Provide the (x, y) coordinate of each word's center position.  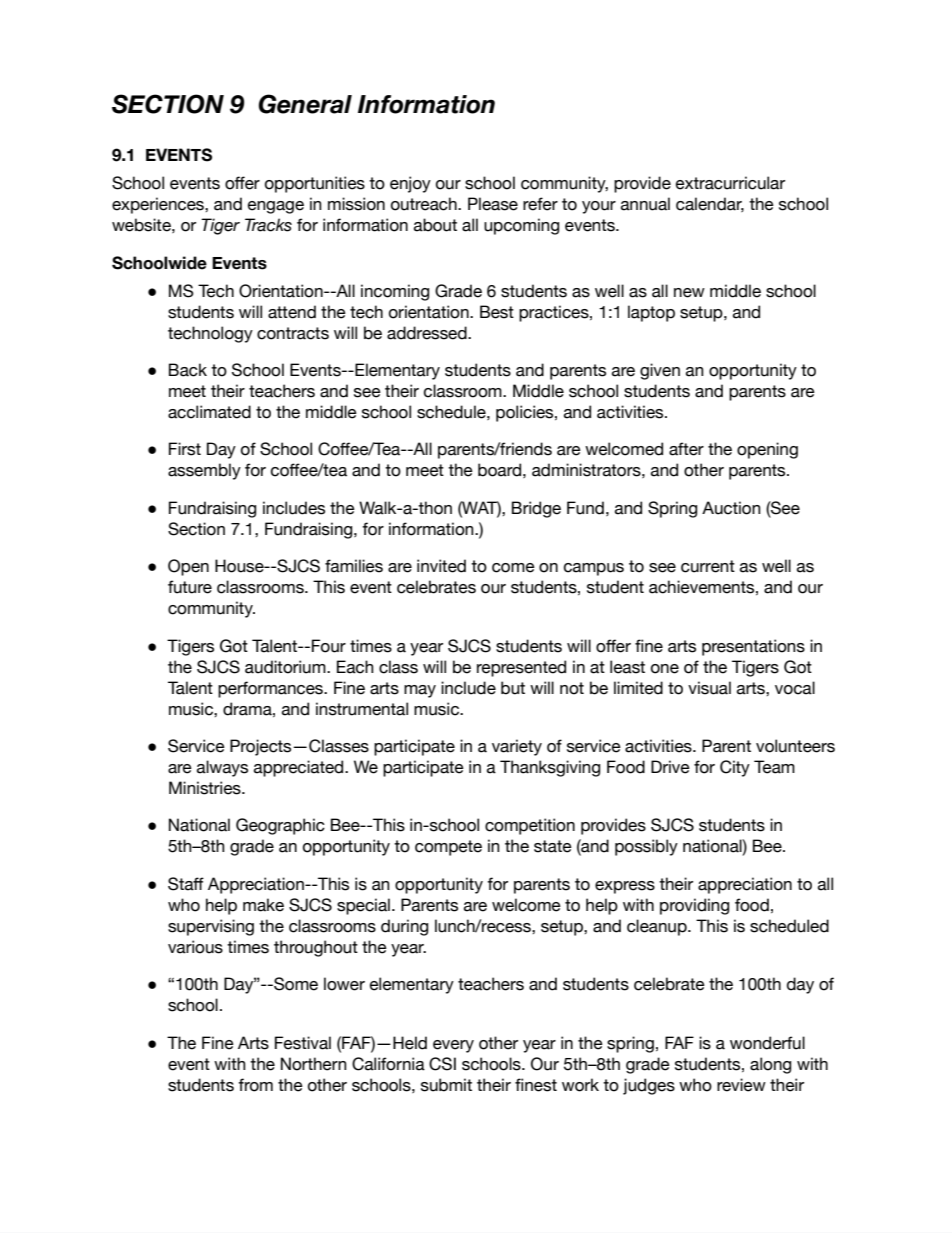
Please (493, 204)
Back (188, 370)
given (660, 371)
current (708, 566)
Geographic (280, 826)
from (255, 1085)
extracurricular (730, 183)
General (305, 104)
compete (448, 848)
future (190, 587)
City (735, 768)
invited (441, 566)
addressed (428, 333)
